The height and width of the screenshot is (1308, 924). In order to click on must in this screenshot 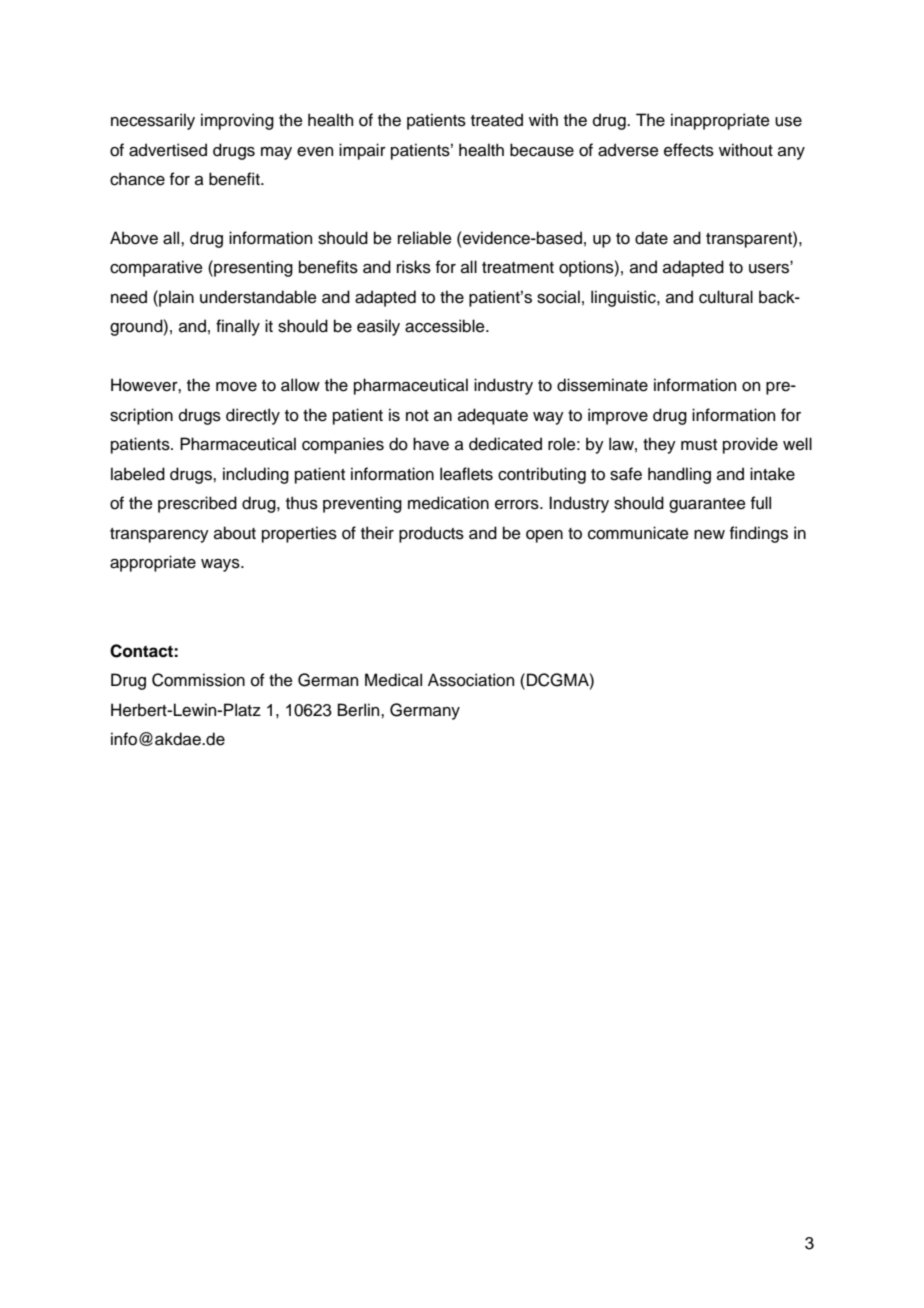, I will do `click(699, 445)`.
